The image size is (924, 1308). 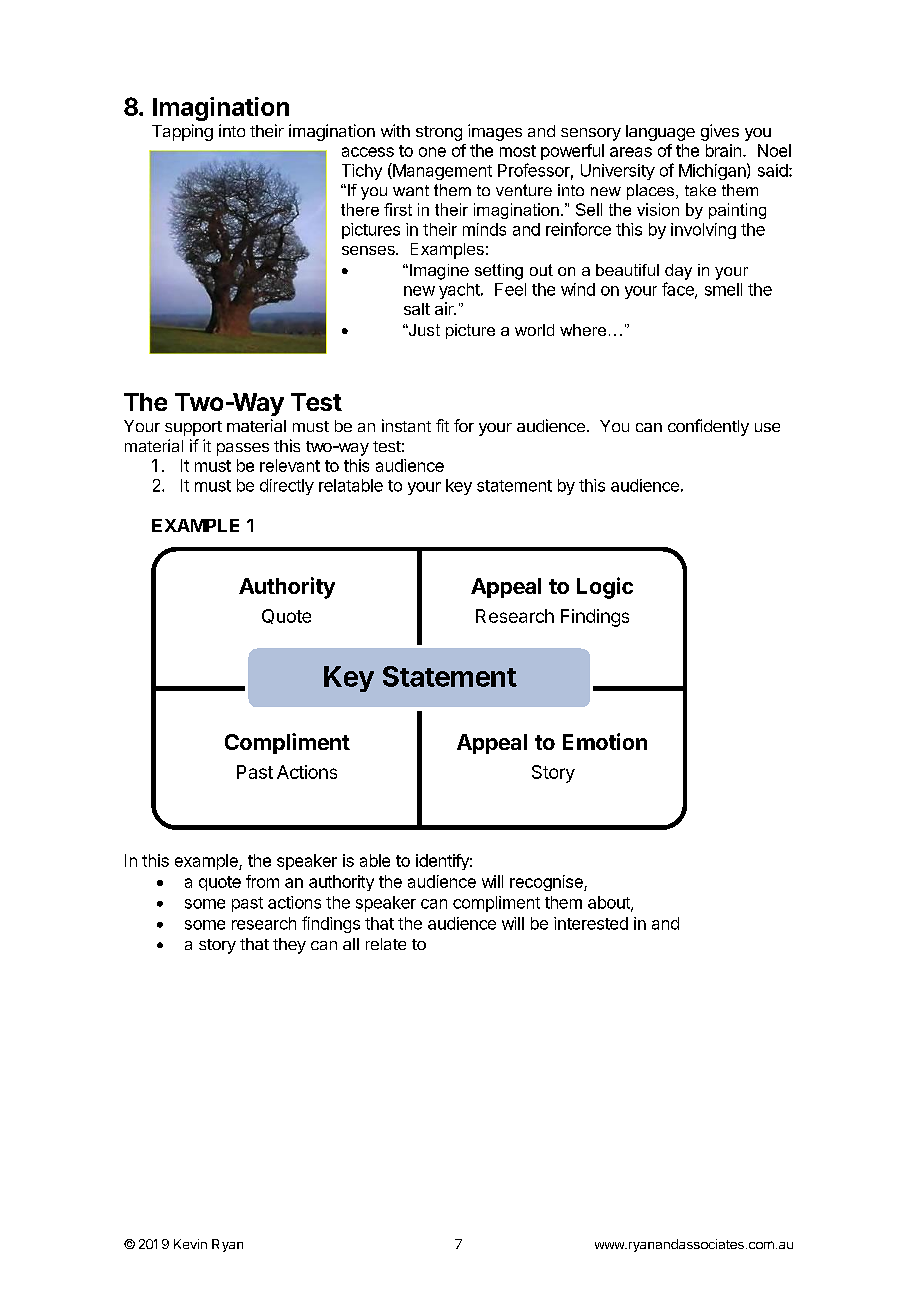 What do you see at coordinates (442, 425) in the document?
I see `fit` at bounding box center [442, 425].
